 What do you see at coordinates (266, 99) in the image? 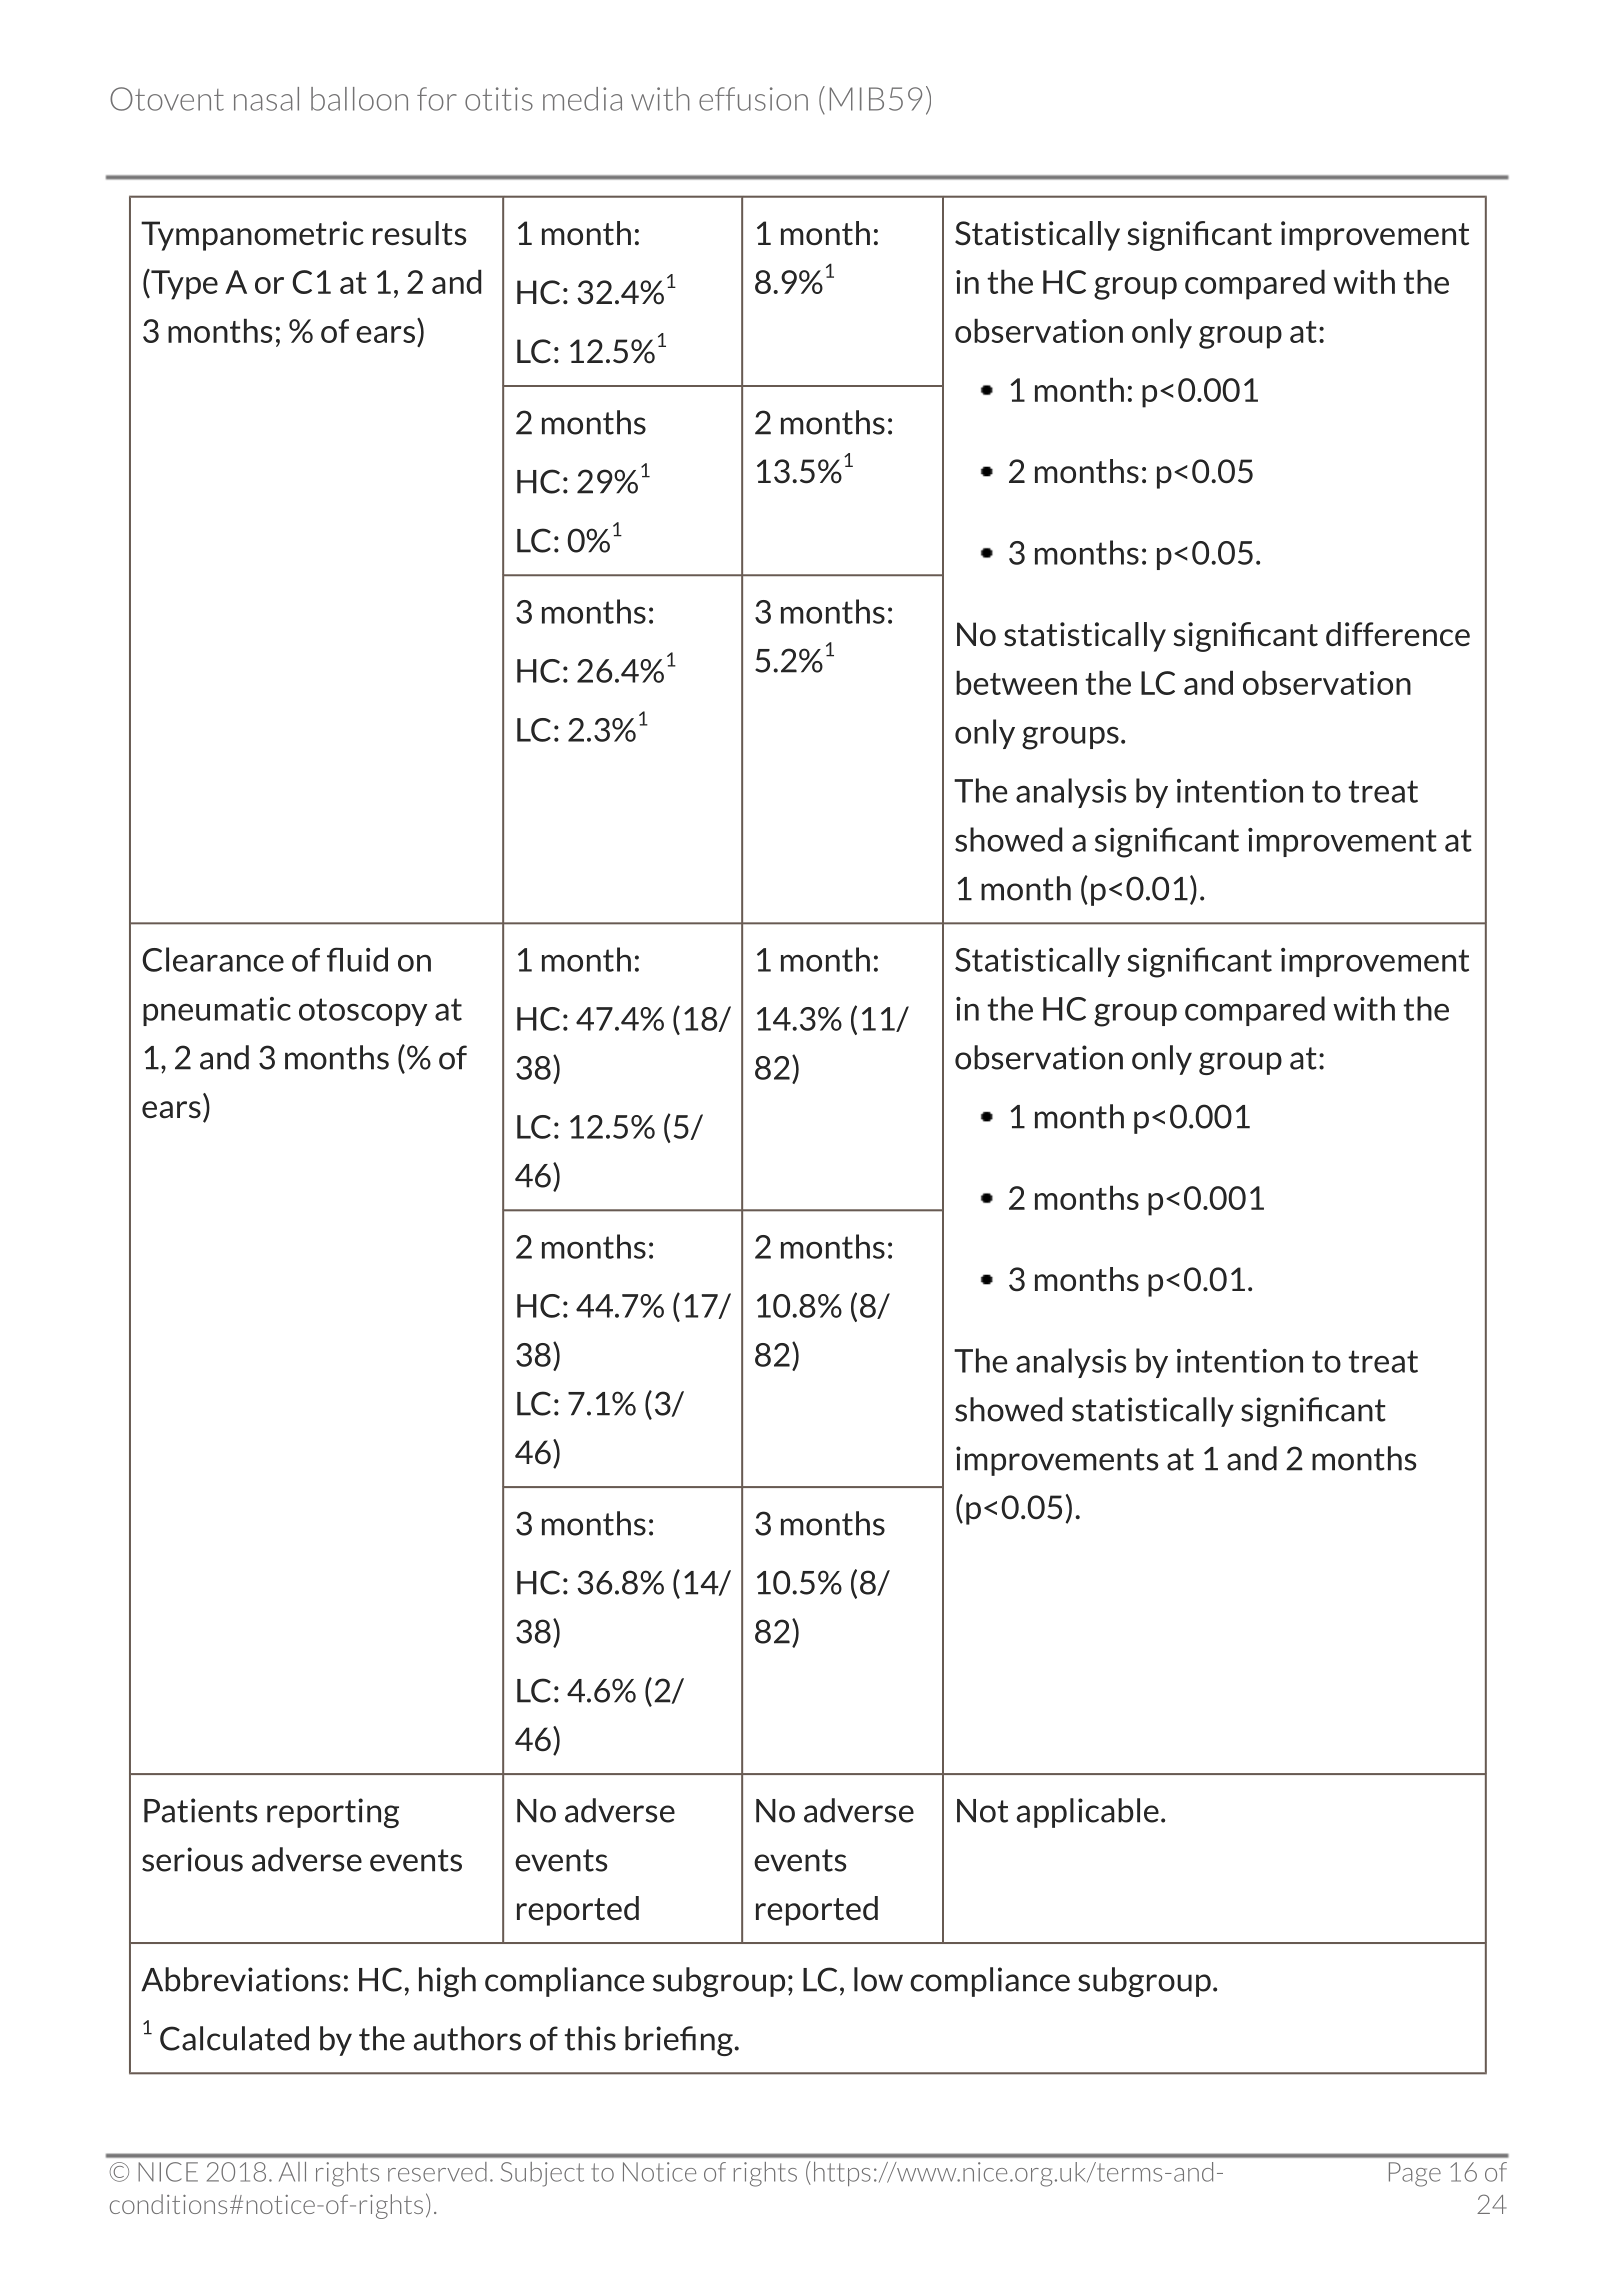
I see `nasal` at bounding box center [266, 99].
